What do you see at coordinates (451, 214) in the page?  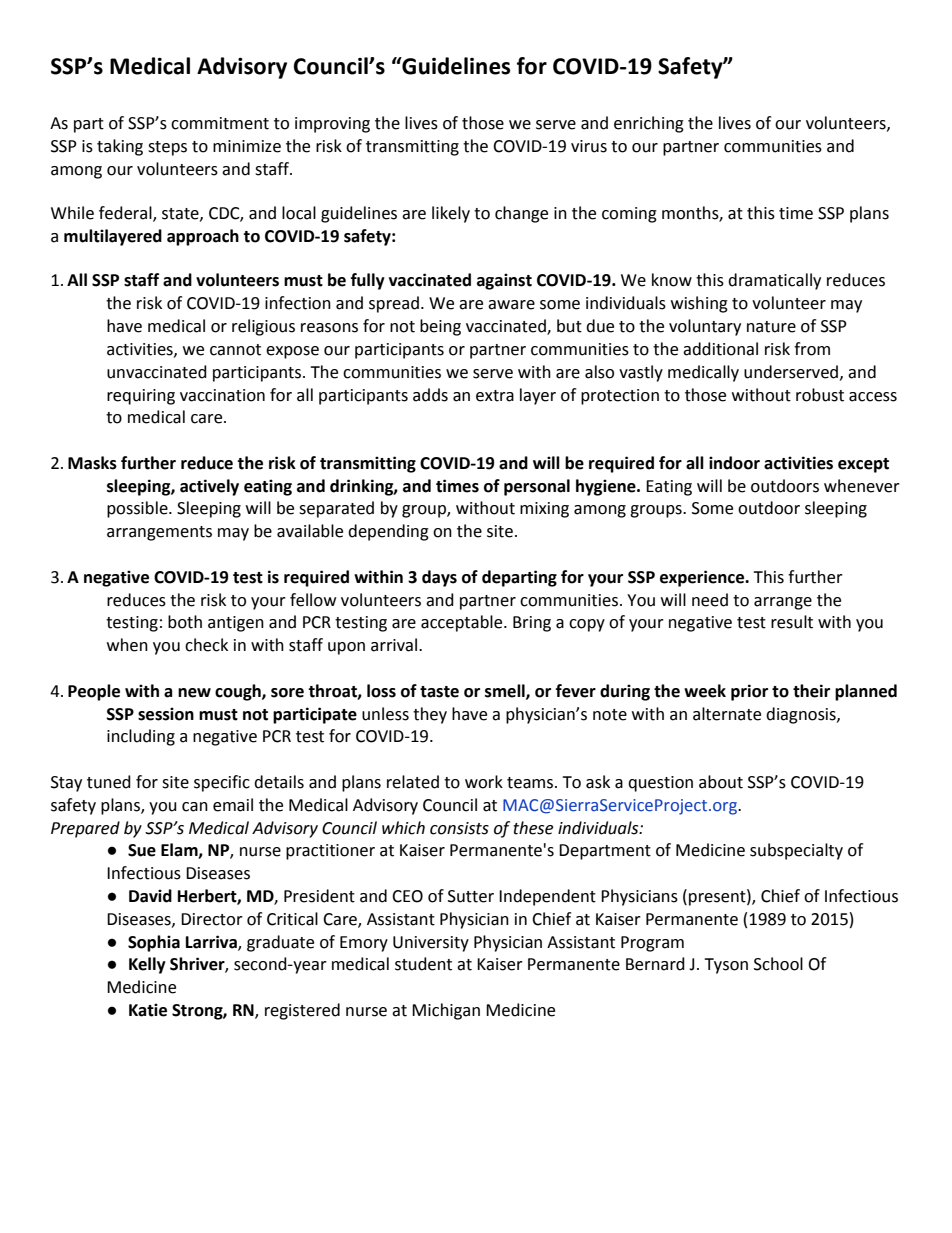 I see `likely` at bounding box center [451, 214].
